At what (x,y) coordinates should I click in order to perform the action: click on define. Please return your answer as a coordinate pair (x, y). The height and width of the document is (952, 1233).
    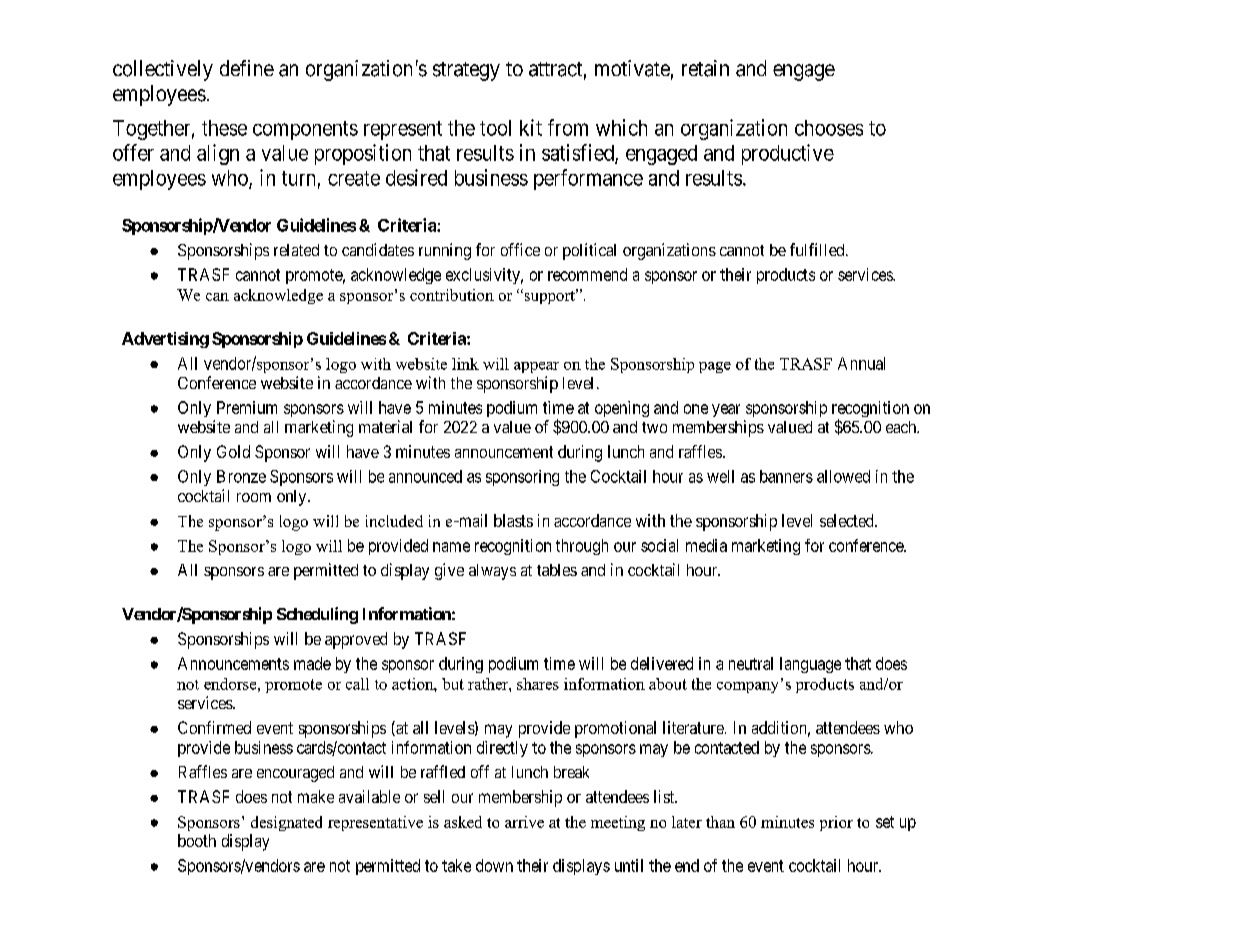
    Looking at the image, I should click on (247, 68).
